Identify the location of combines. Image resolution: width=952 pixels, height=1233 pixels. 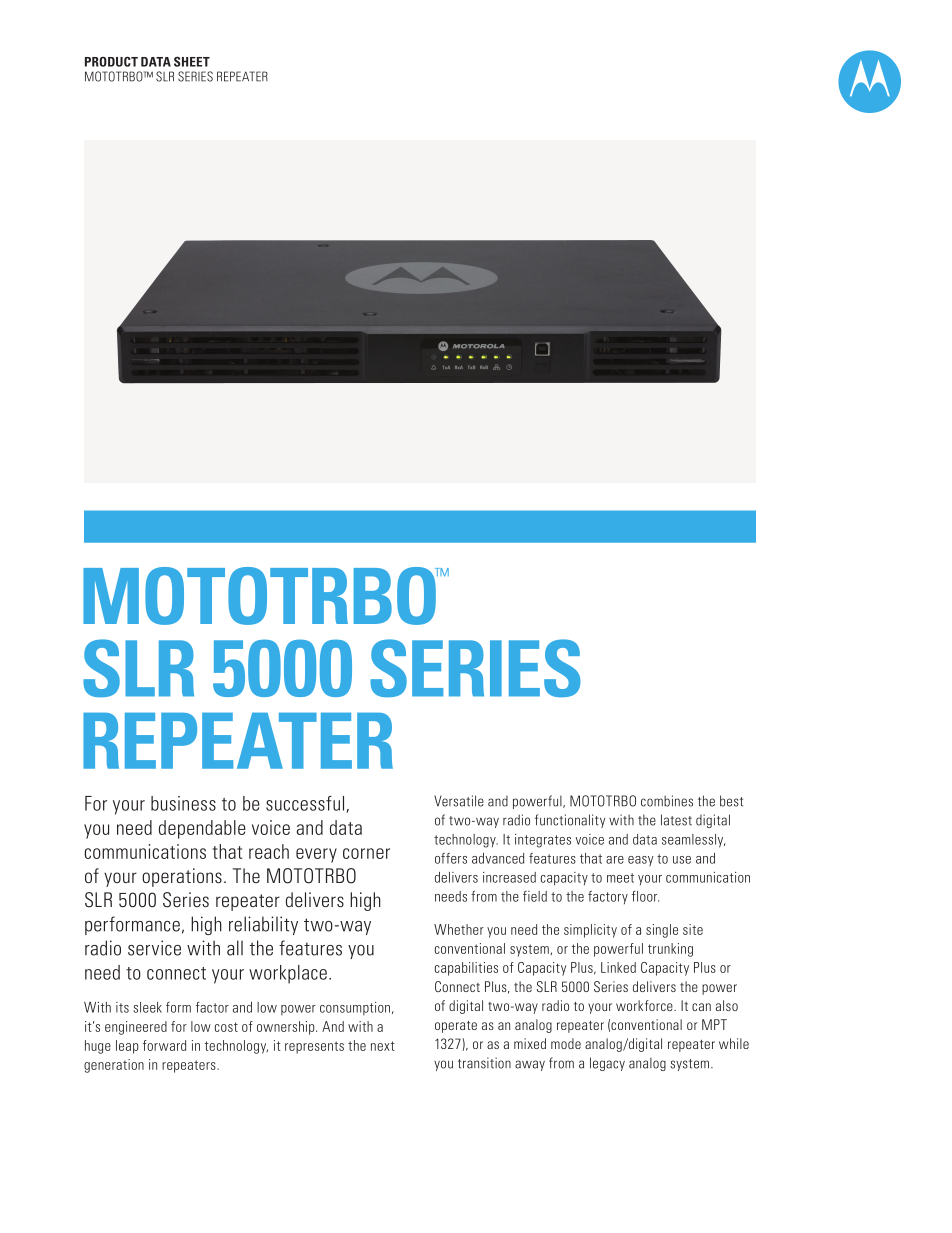
(667, 801).
